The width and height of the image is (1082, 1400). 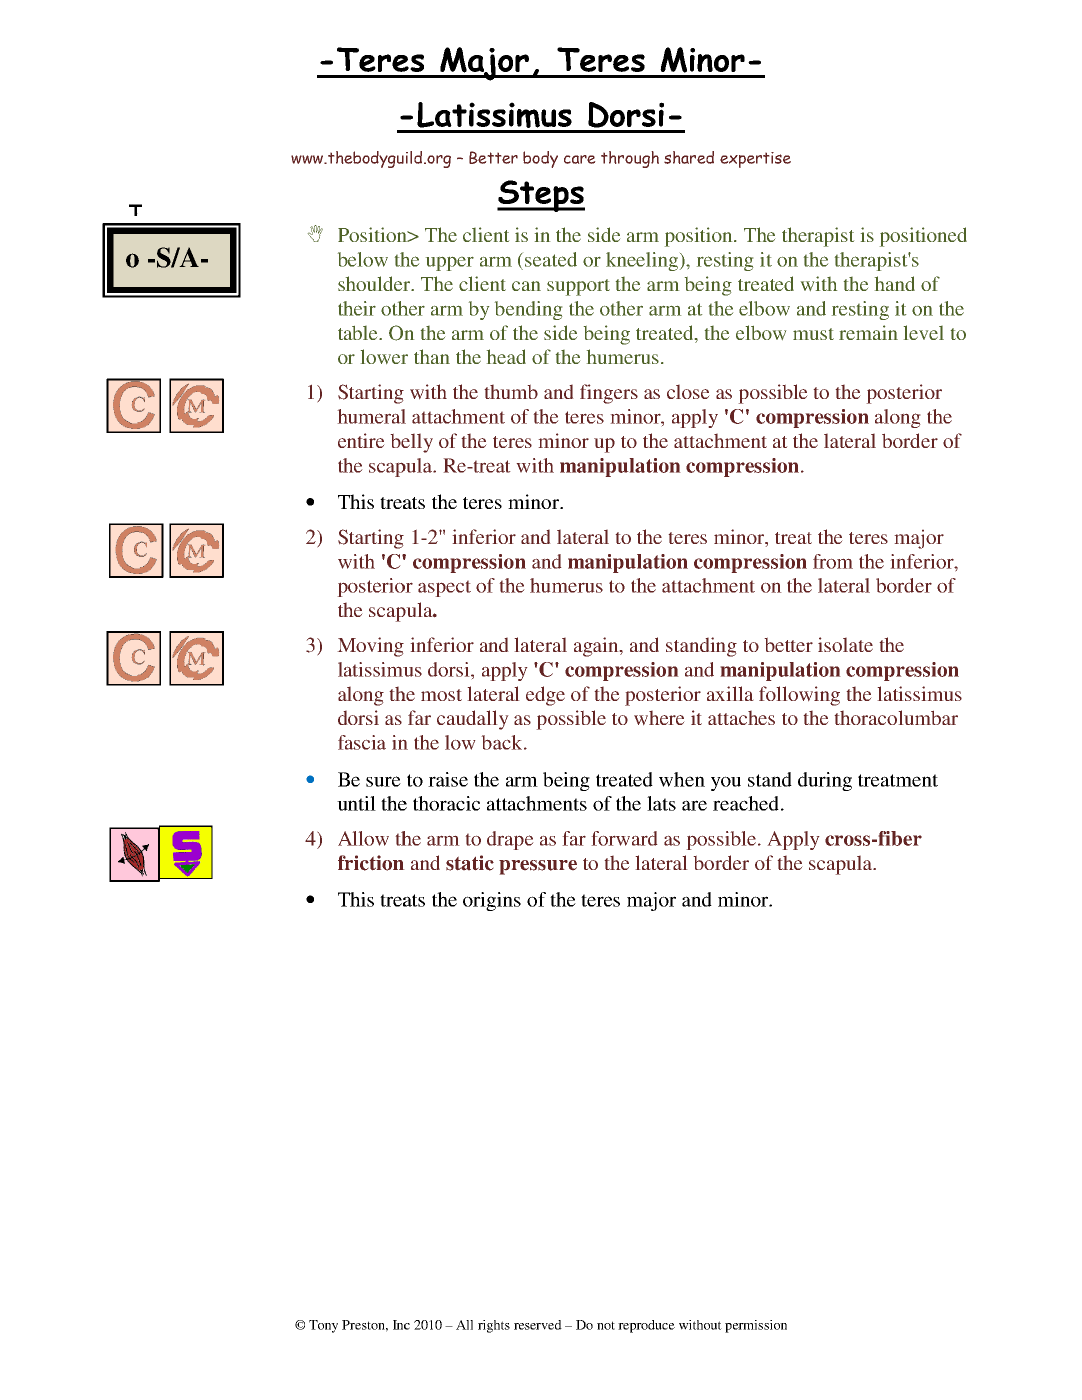 I want to click on not, so click(x=606, y=1325).
